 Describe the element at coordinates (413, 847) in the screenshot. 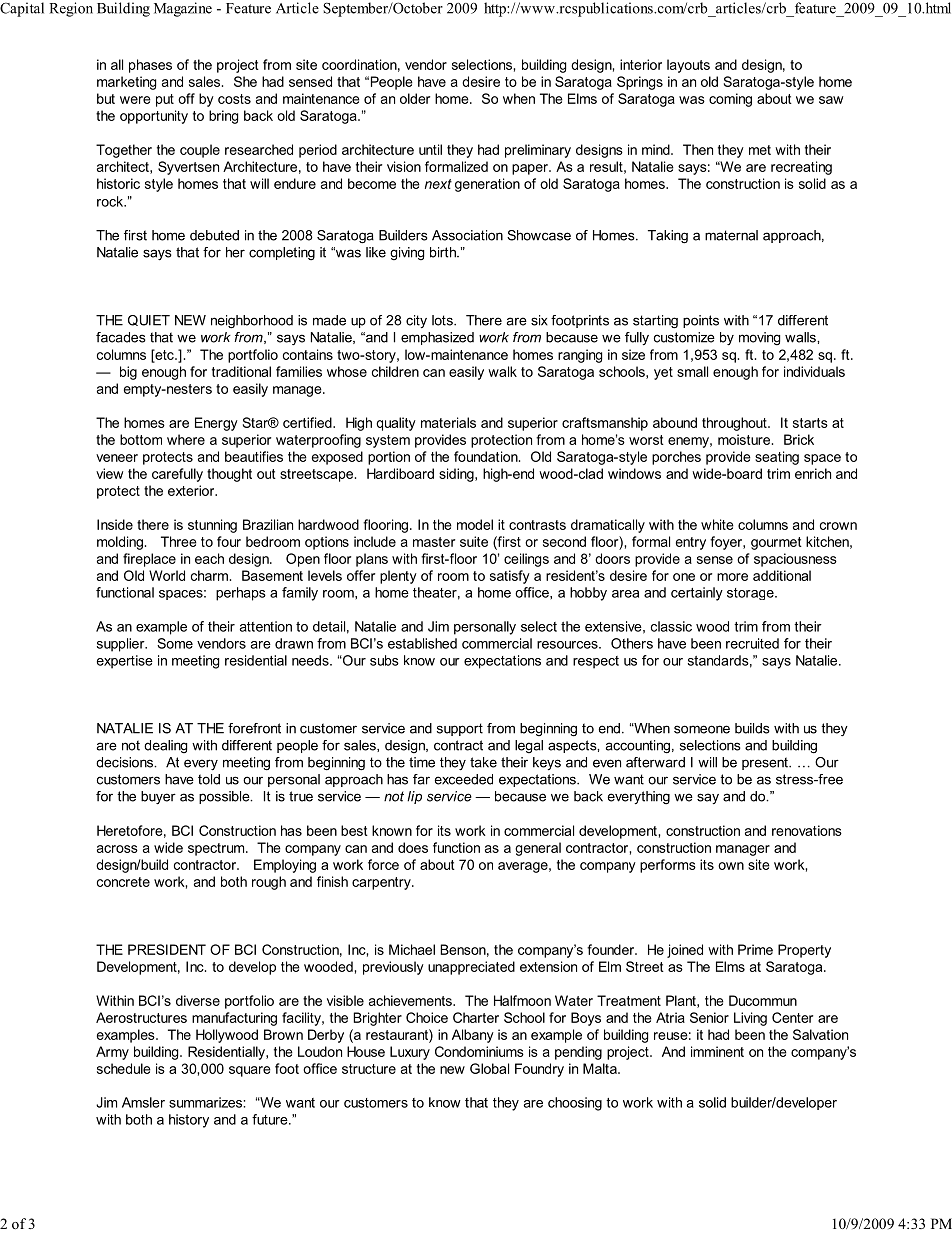

I see `does` at that location.
